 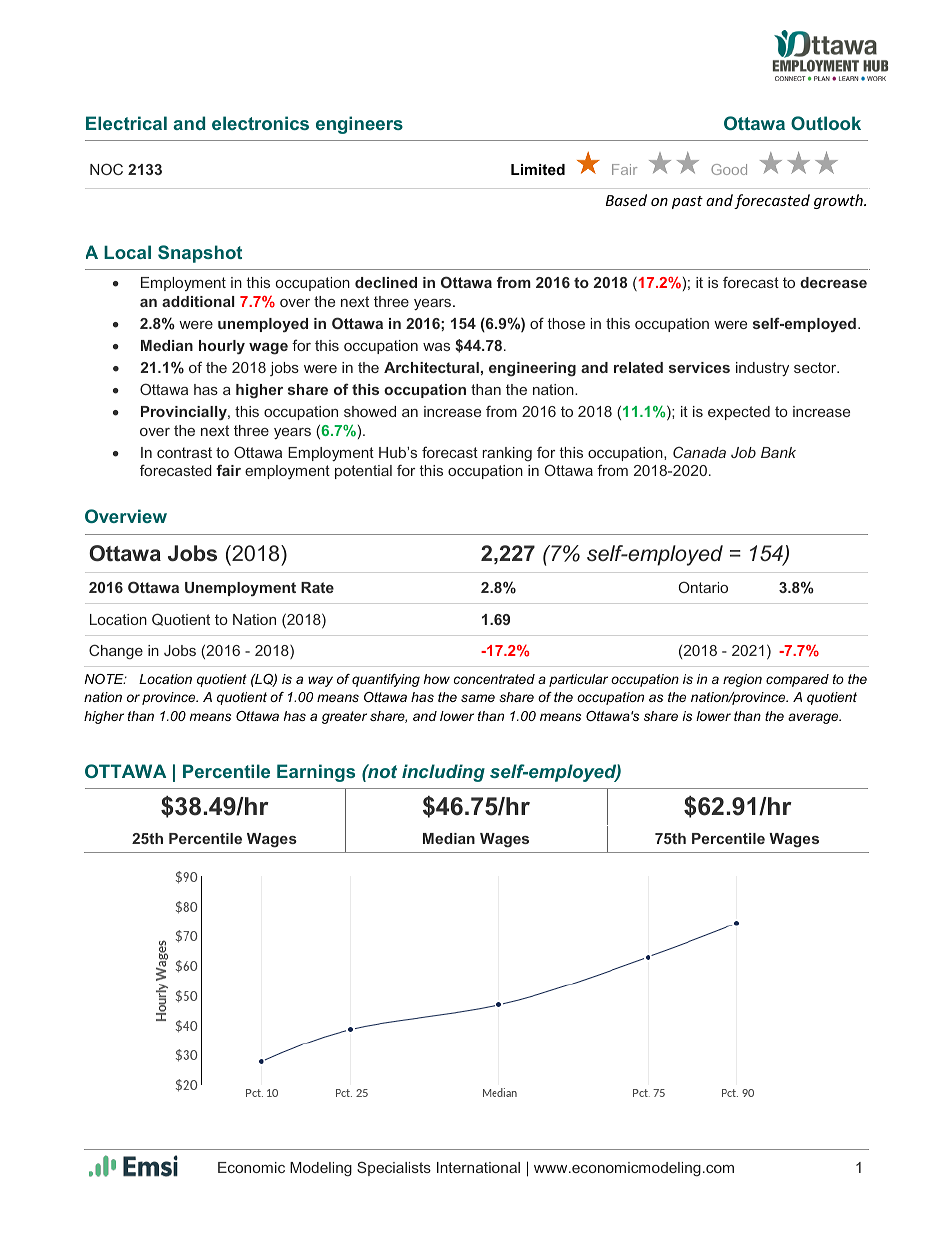 What do you see at coordinates (742, 680) in the document?
I see `region` at bounding box center [742, 680].
